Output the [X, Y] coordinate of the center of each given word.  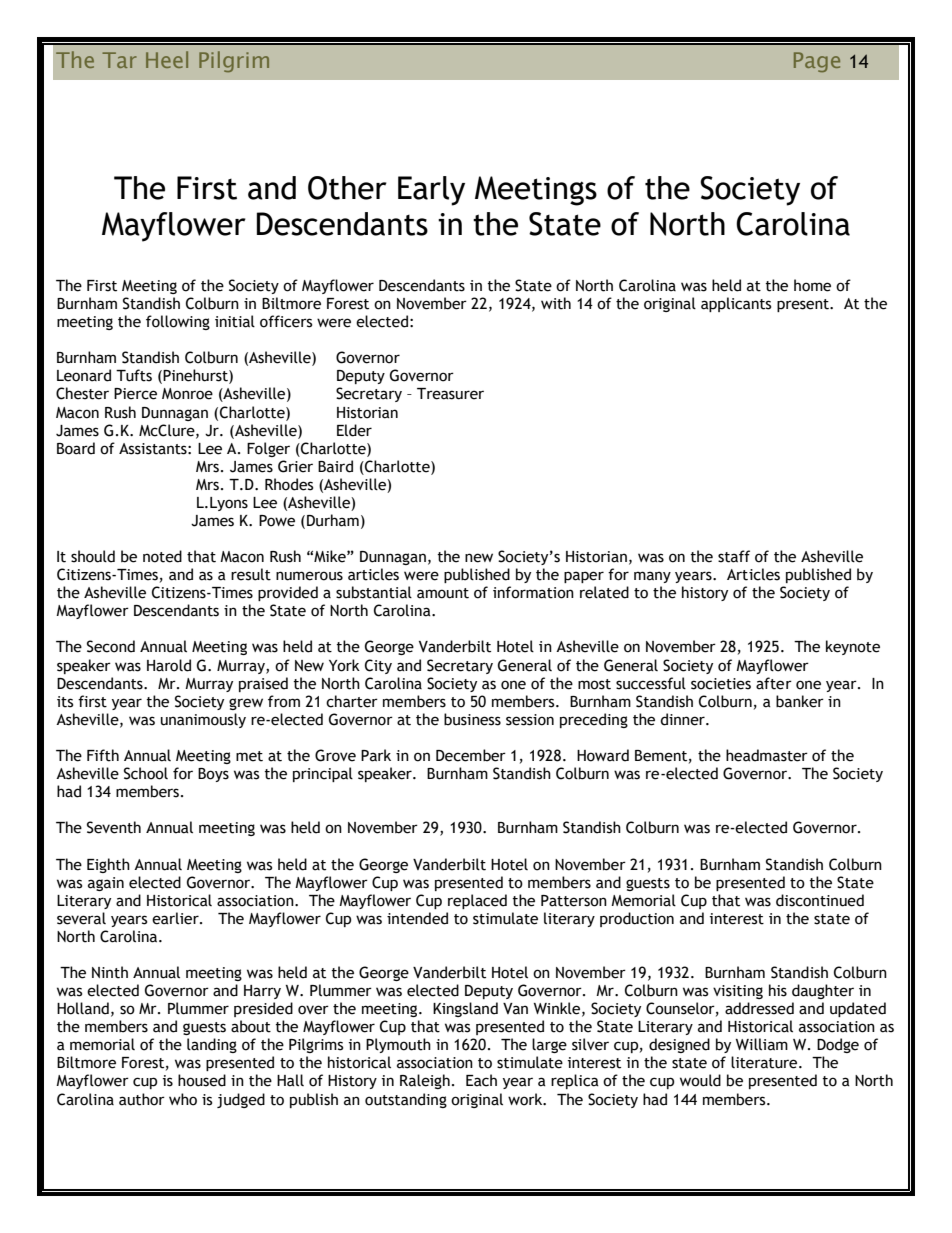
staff [734, 556]
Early [431, 191]
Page [817, 62]
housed [202, 1080]
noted [162, 556]
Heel [167, 59]
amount [443, 593]
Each [481, 1080]
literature [765, 1062]
